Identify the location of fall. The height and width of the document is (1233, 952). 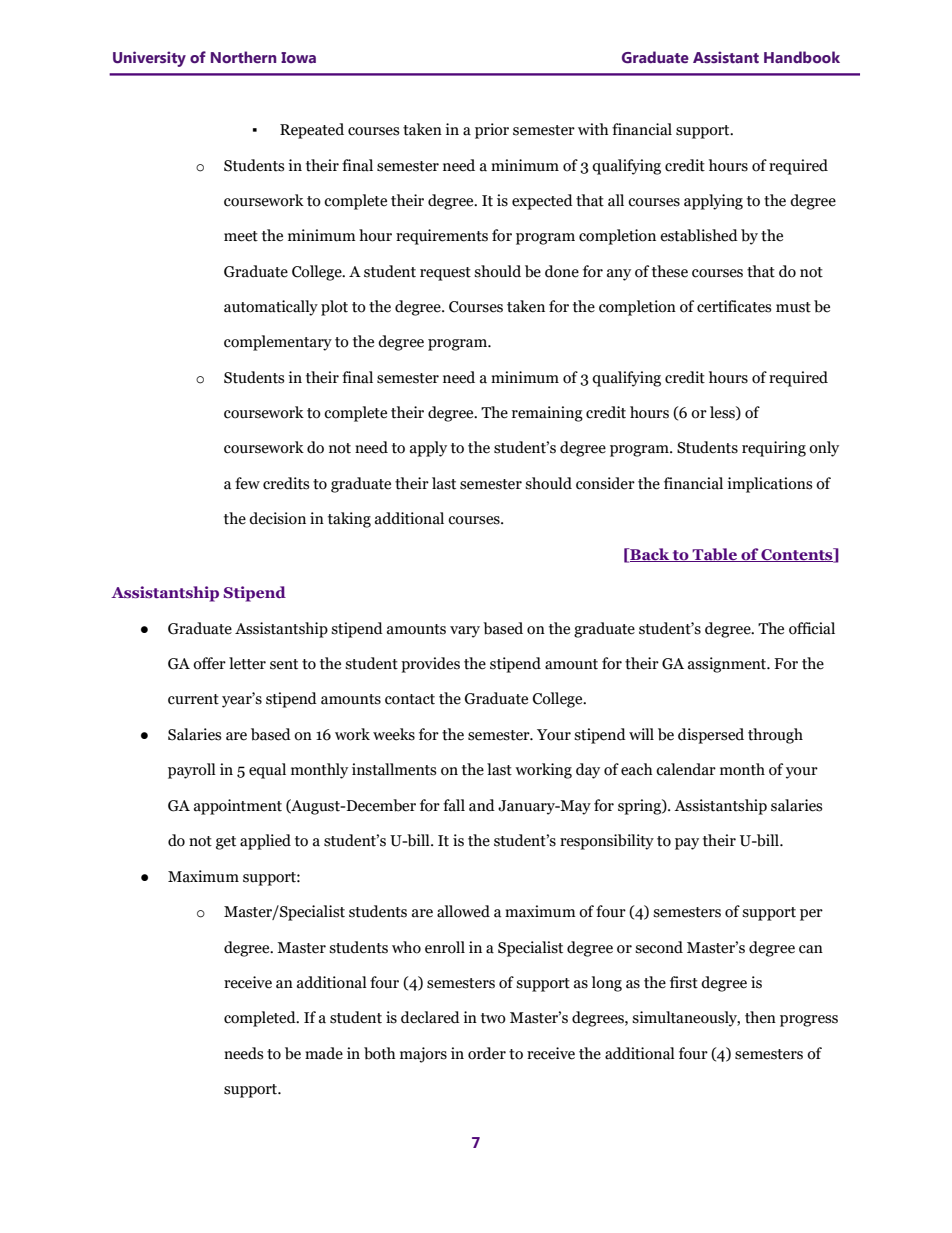
(454, 805).
